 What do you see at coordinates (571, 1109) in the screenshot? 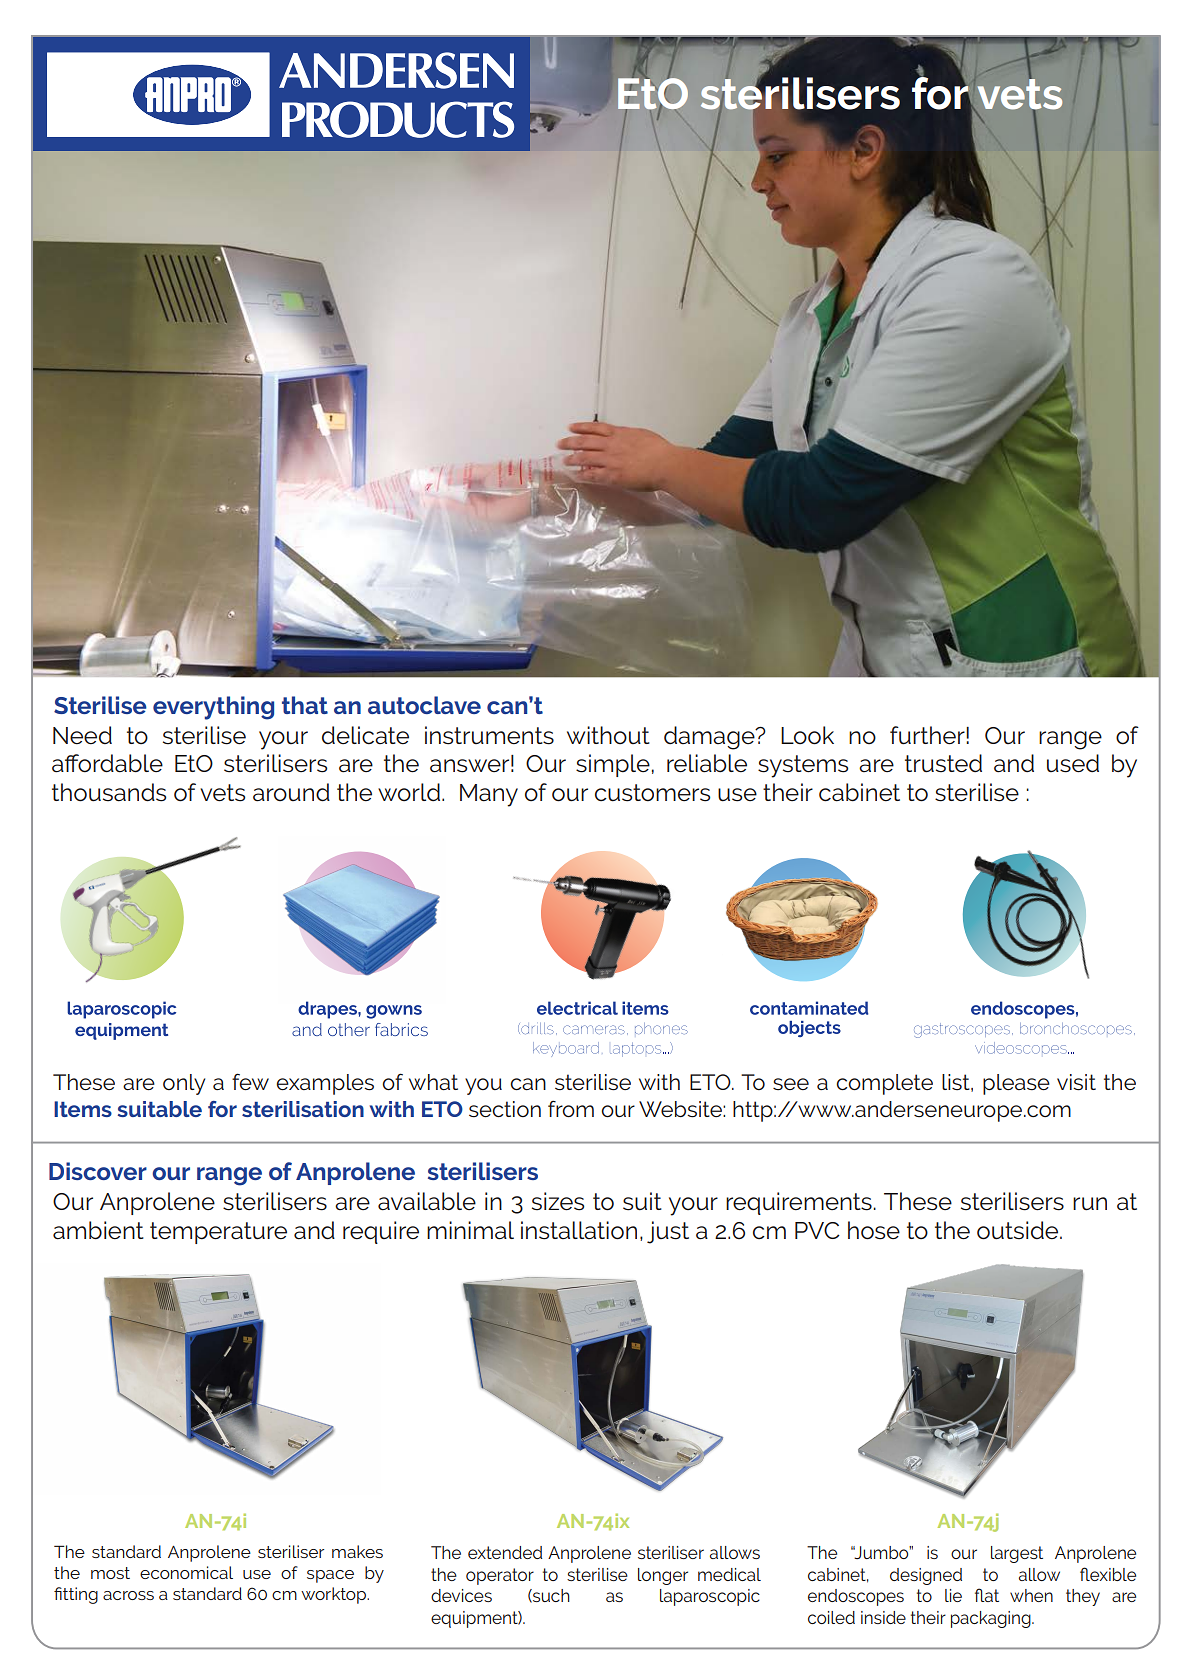
I see `from` at bounding box center [571, 1109].
